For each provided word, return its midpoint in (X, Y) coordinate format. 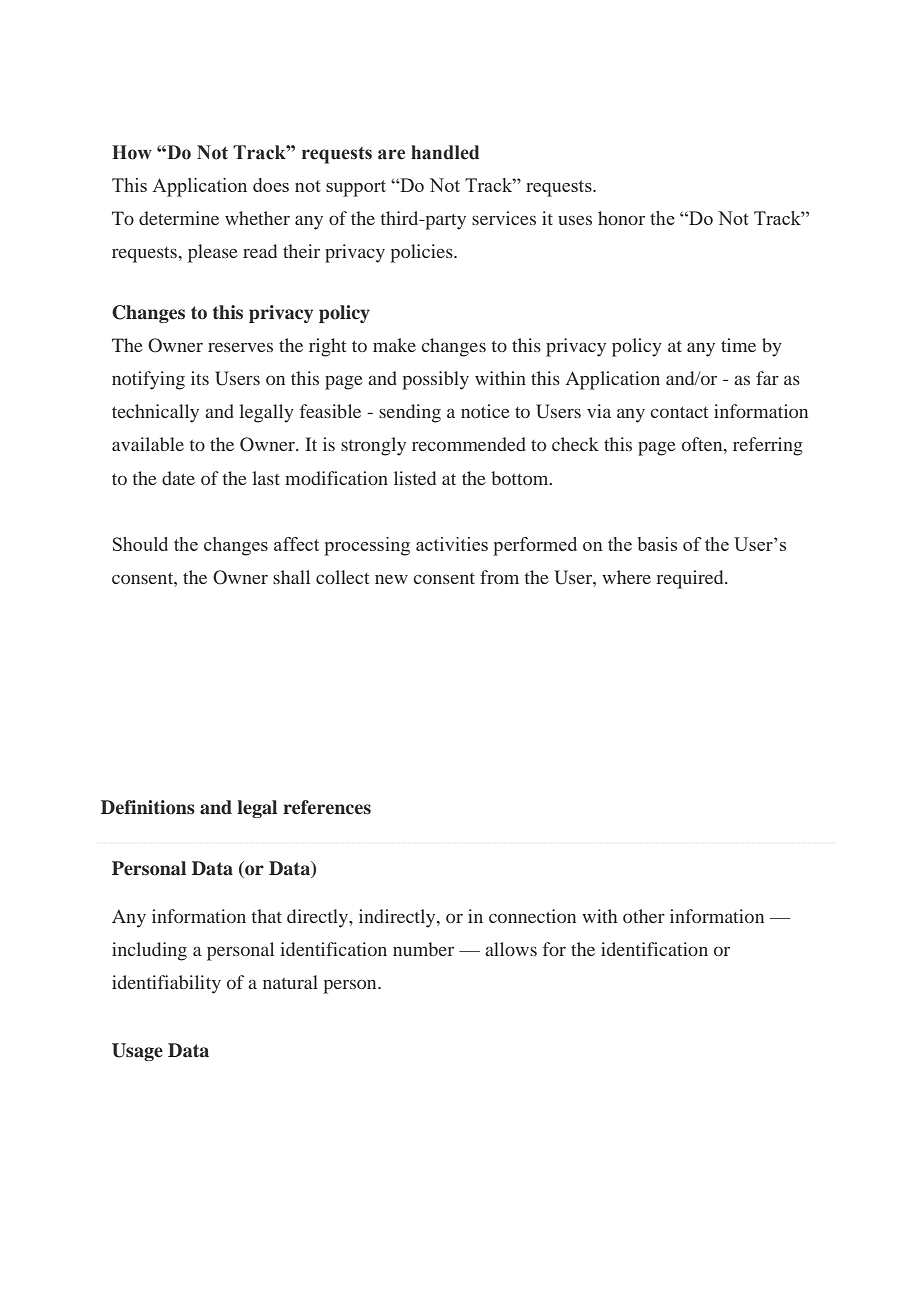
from (499, 577)
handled (445, 152)
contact (679, 412)
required (691, 579)
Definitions (148, 807)
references (327, 807)
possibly (436, 380)
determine (179, 218)
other (644, 916)
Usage (137, 1052)
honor (621, 218)
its (200, 378)
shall (291, 577)
